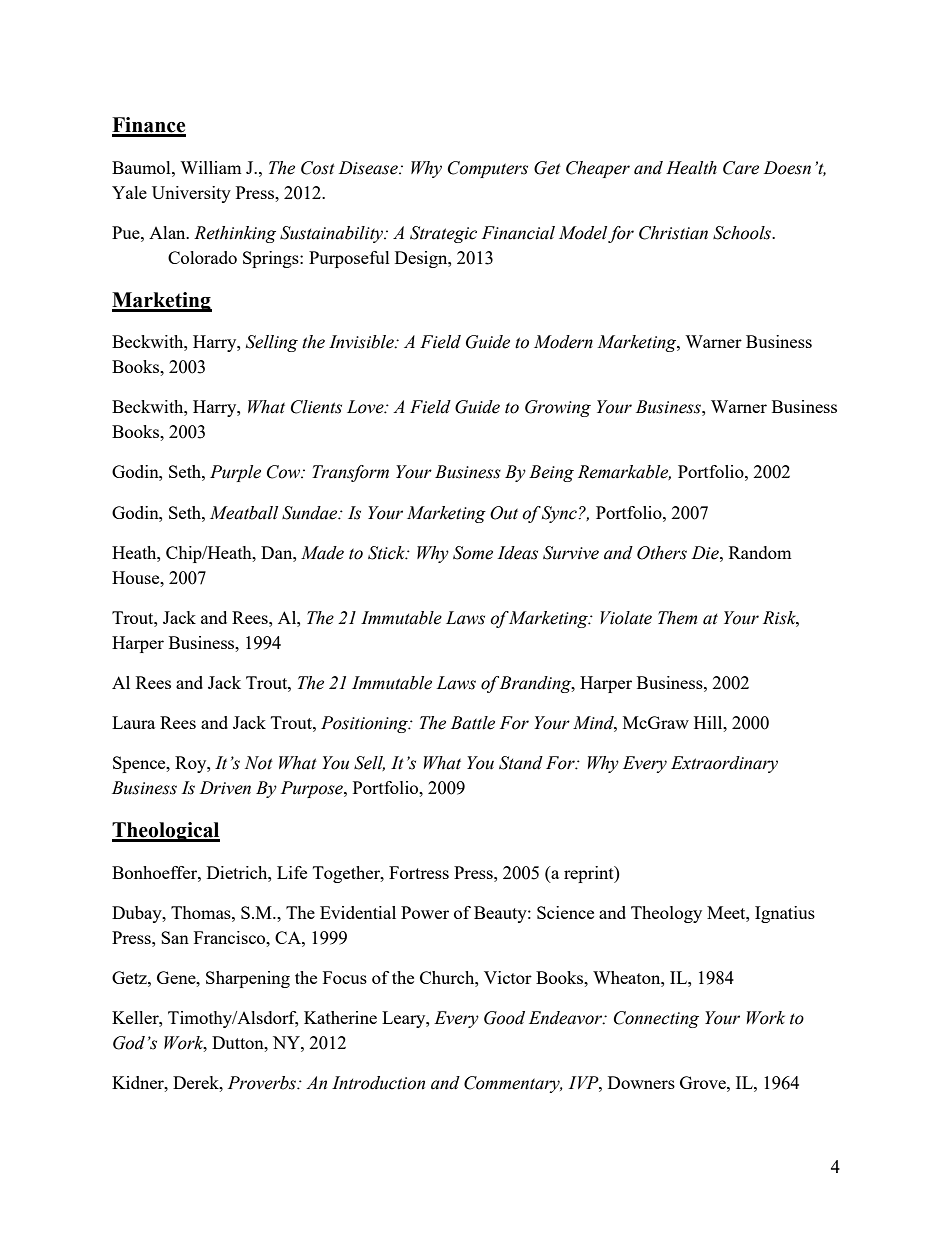 The width and height of the screenshot is (952, 1233). What do you see at coordinates (133, 722) in the screenshot?
I see `Laura` at bounding box center [133, 722].
